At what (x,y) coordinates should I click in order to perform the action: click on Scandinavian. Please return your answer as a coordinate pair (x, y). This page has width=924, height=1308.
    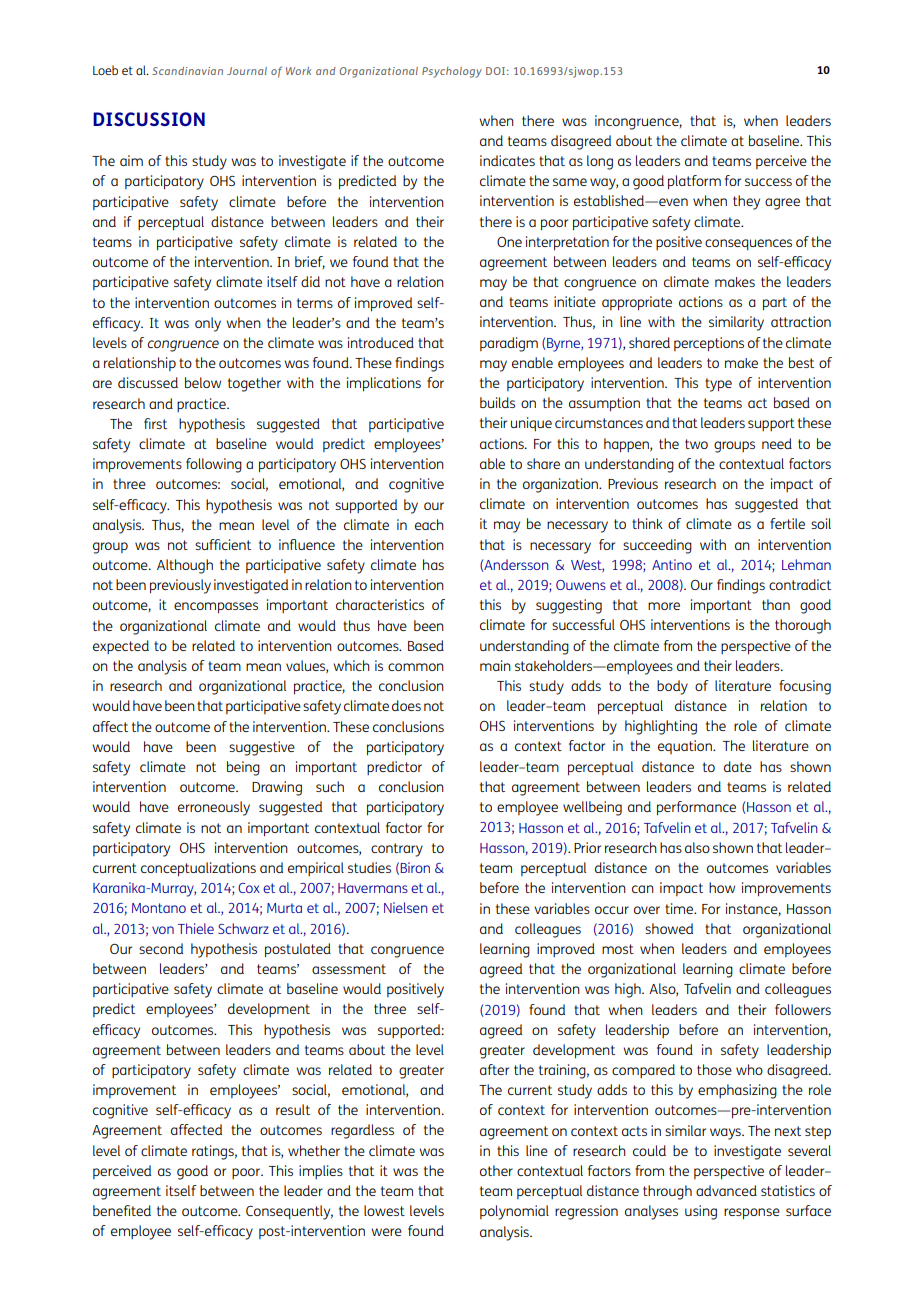
    Looking at the image, I should click on (187, 71).
